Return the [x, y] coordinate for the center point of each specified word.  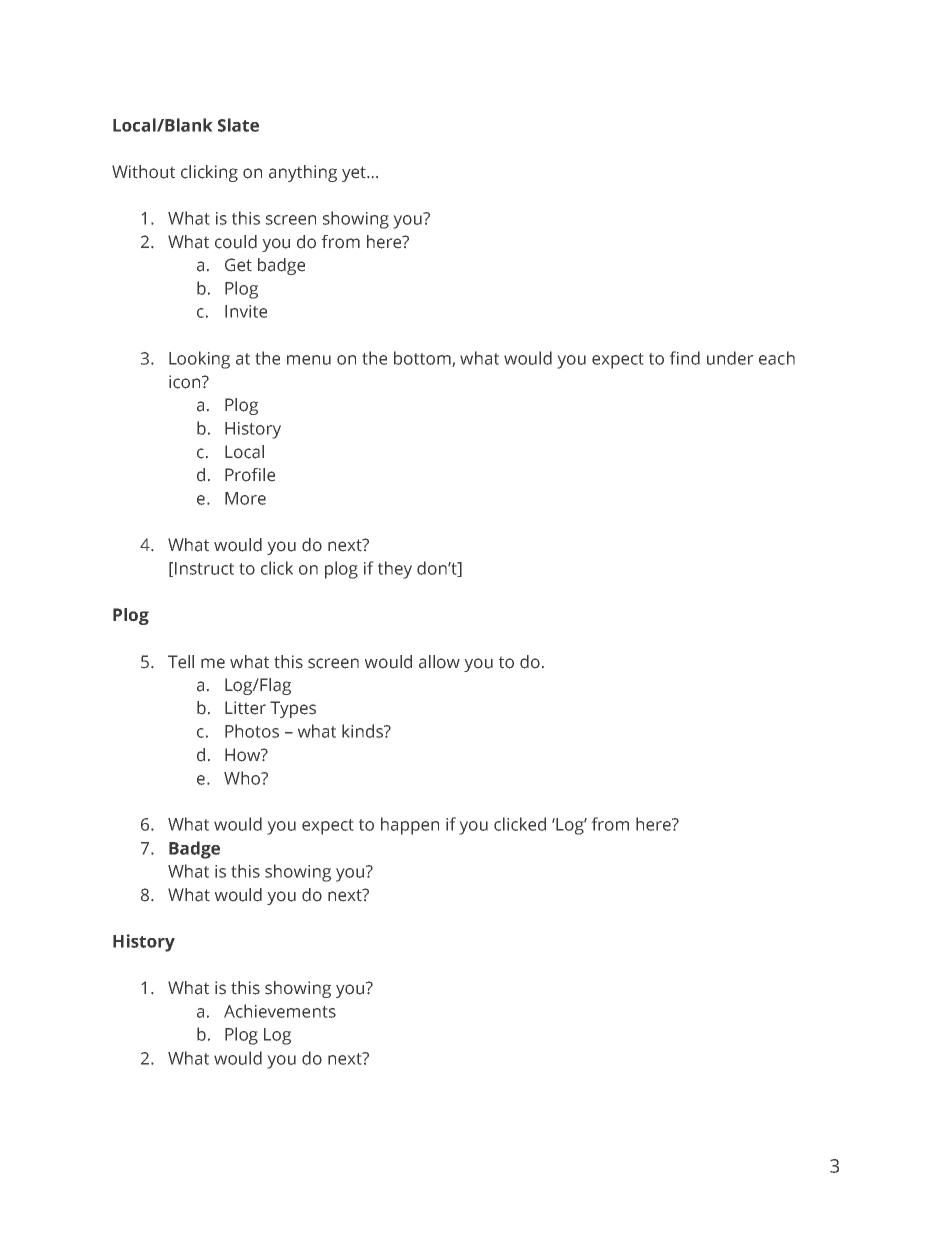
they [395, 570]
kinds [363, 731]
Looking [199, 360]
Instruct [204, 568]
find [684, 358]
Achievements [280, 1011]
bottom [423, 359]
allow [439, 662]
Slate [238, 125]
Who [243, 778]
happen [410, 826]
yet [355, 174]
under [730, 358]
